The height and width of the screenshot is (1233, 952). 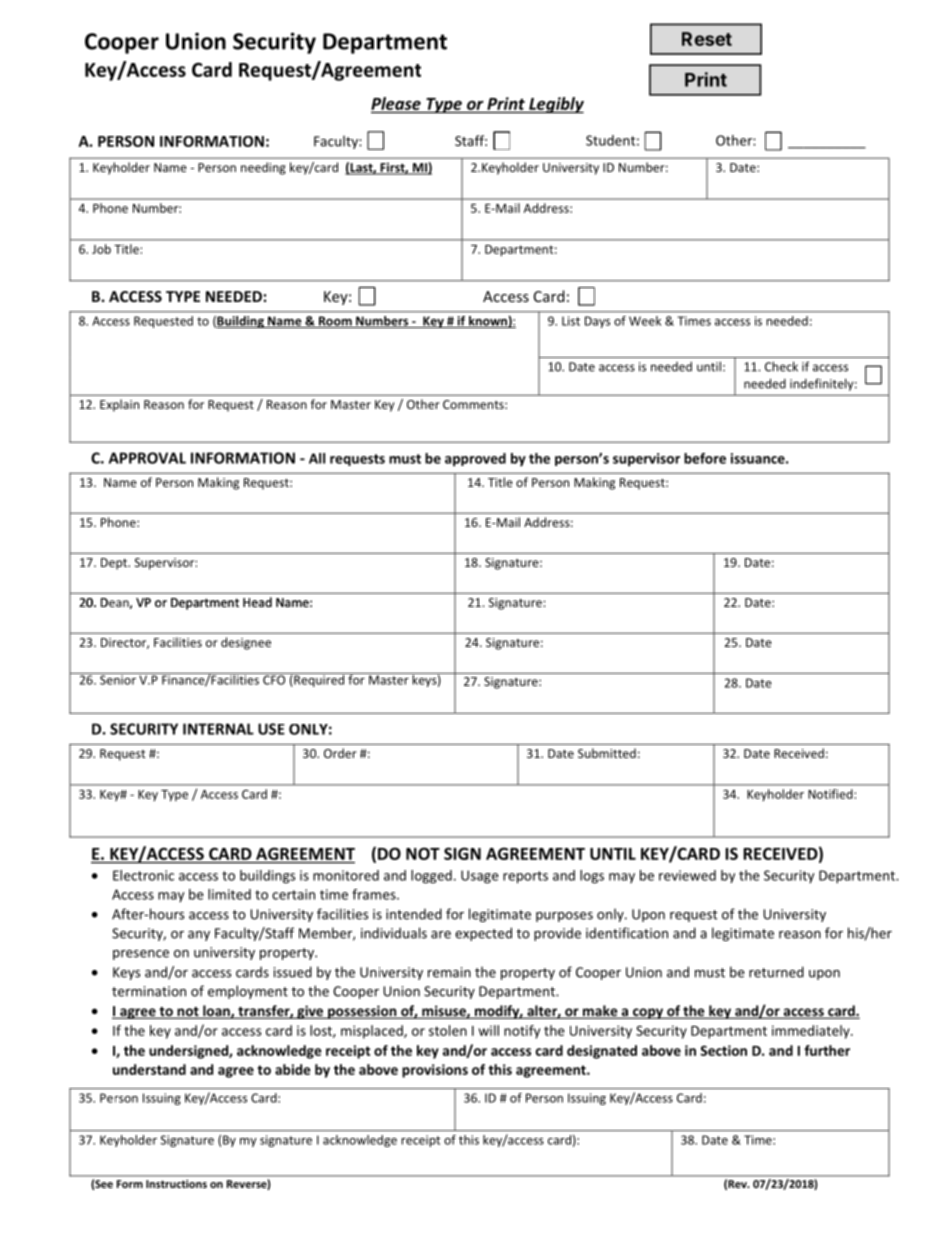 What do you see at coordinates (176, 1184) in the screenshot?
I see `Instructions` at bounding box center [176, 1184].
